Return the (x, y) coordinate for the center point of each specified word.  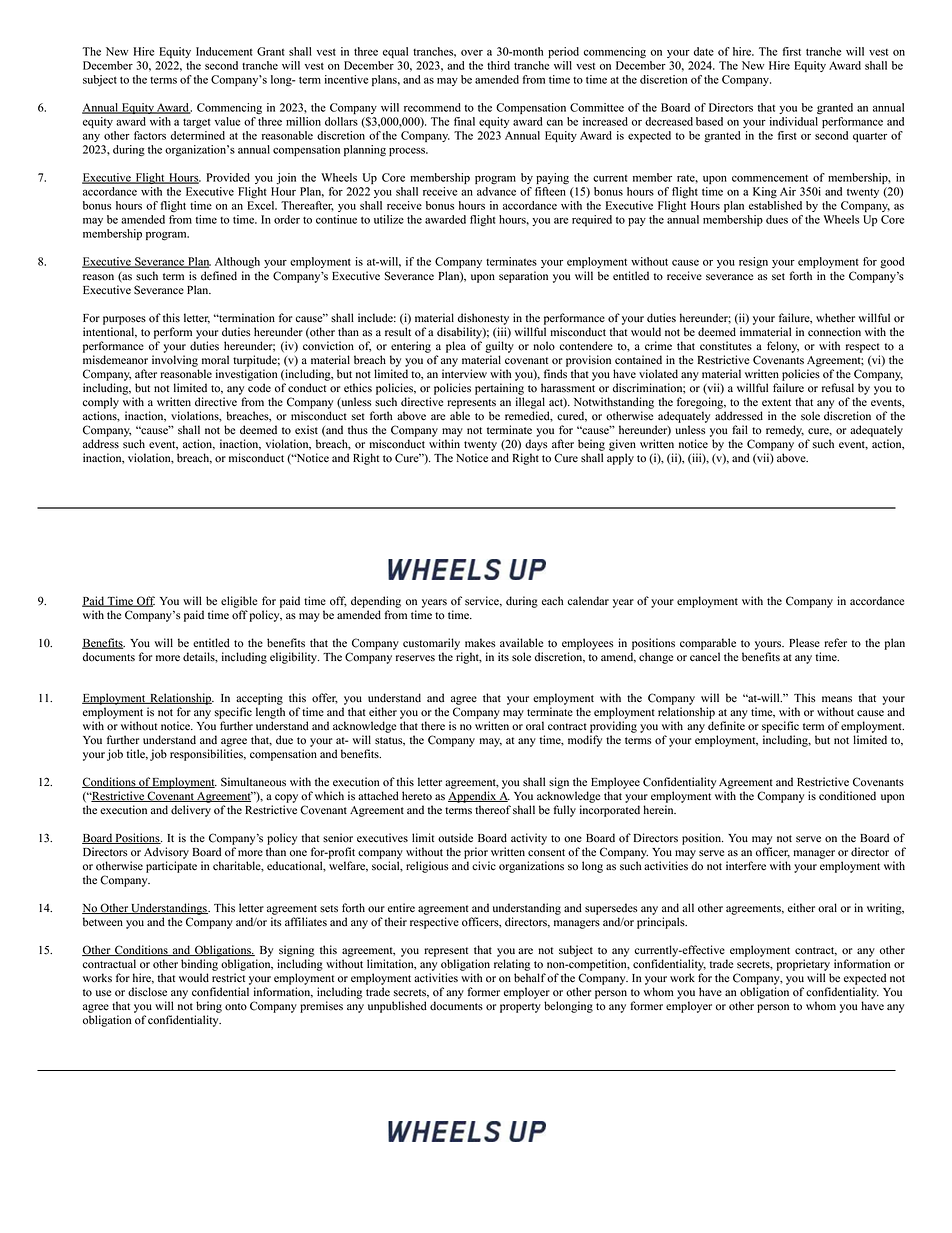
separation (523, 277)
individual (794, 121)
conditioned (847, 796)
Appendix (473, 797)
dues (777, 219)
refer (835, 643)
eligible (239, 602)
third (498, 65)
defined (219, 276)
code (259, 388)
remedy (785, 431)
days (536, 445)
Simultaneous (253, 782)
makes (480, 643)
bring (209, 1007)
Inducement (224, 51)
